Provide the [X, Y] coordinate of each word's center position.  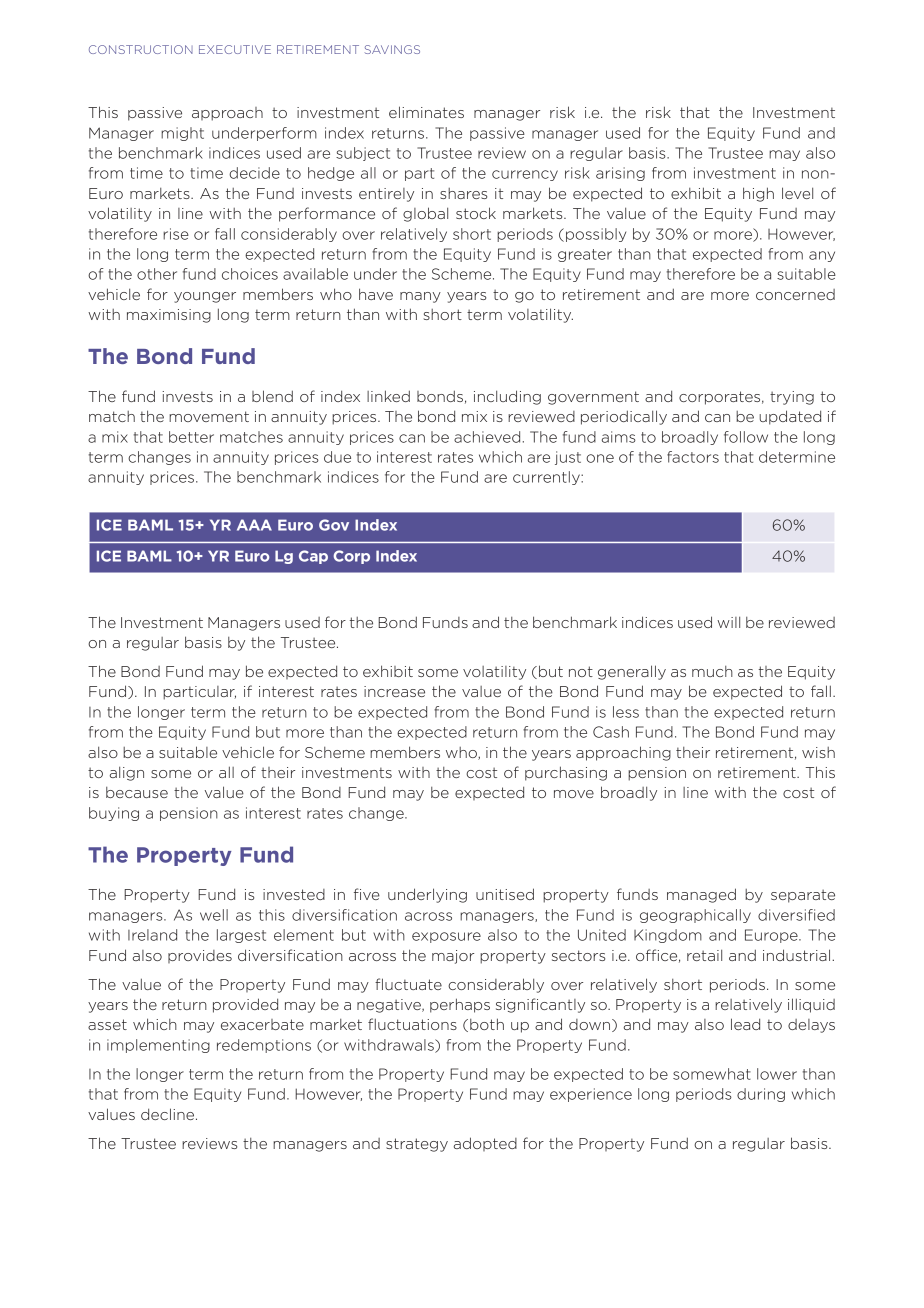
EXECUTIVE [235, 49]
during [761, 1095]
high [758, 194]
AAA [254, 525]
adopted [485, 1144]
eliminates [426, 112]
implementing [158, 1046]
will [728, 622]
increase [394, 691]
